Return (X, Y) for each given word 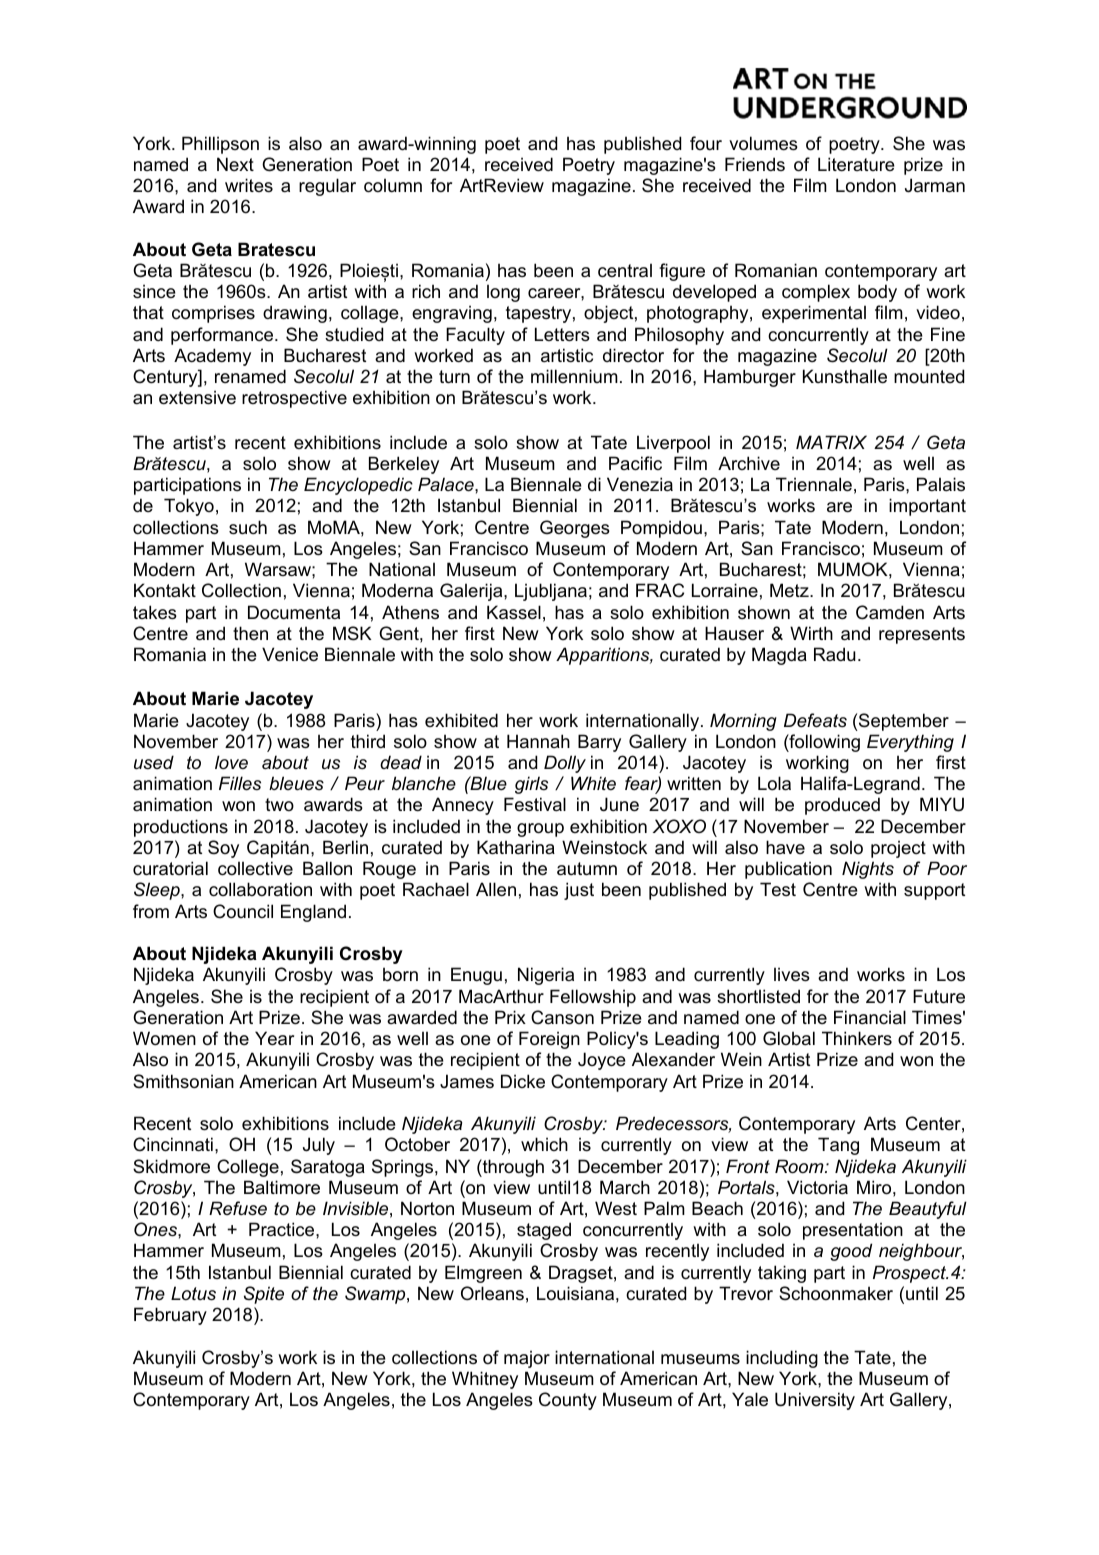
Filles (240, 783)
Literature (856, 164)
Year (274, 1038)
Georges (575, 529)
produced (842, 806)
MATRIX (831, 442)
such (248, 527)
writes (249, 185)
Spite (264, 1295)
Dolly (565, 764)
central (625, 271)
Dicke (523, 1081)
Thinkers (857, 1038)
